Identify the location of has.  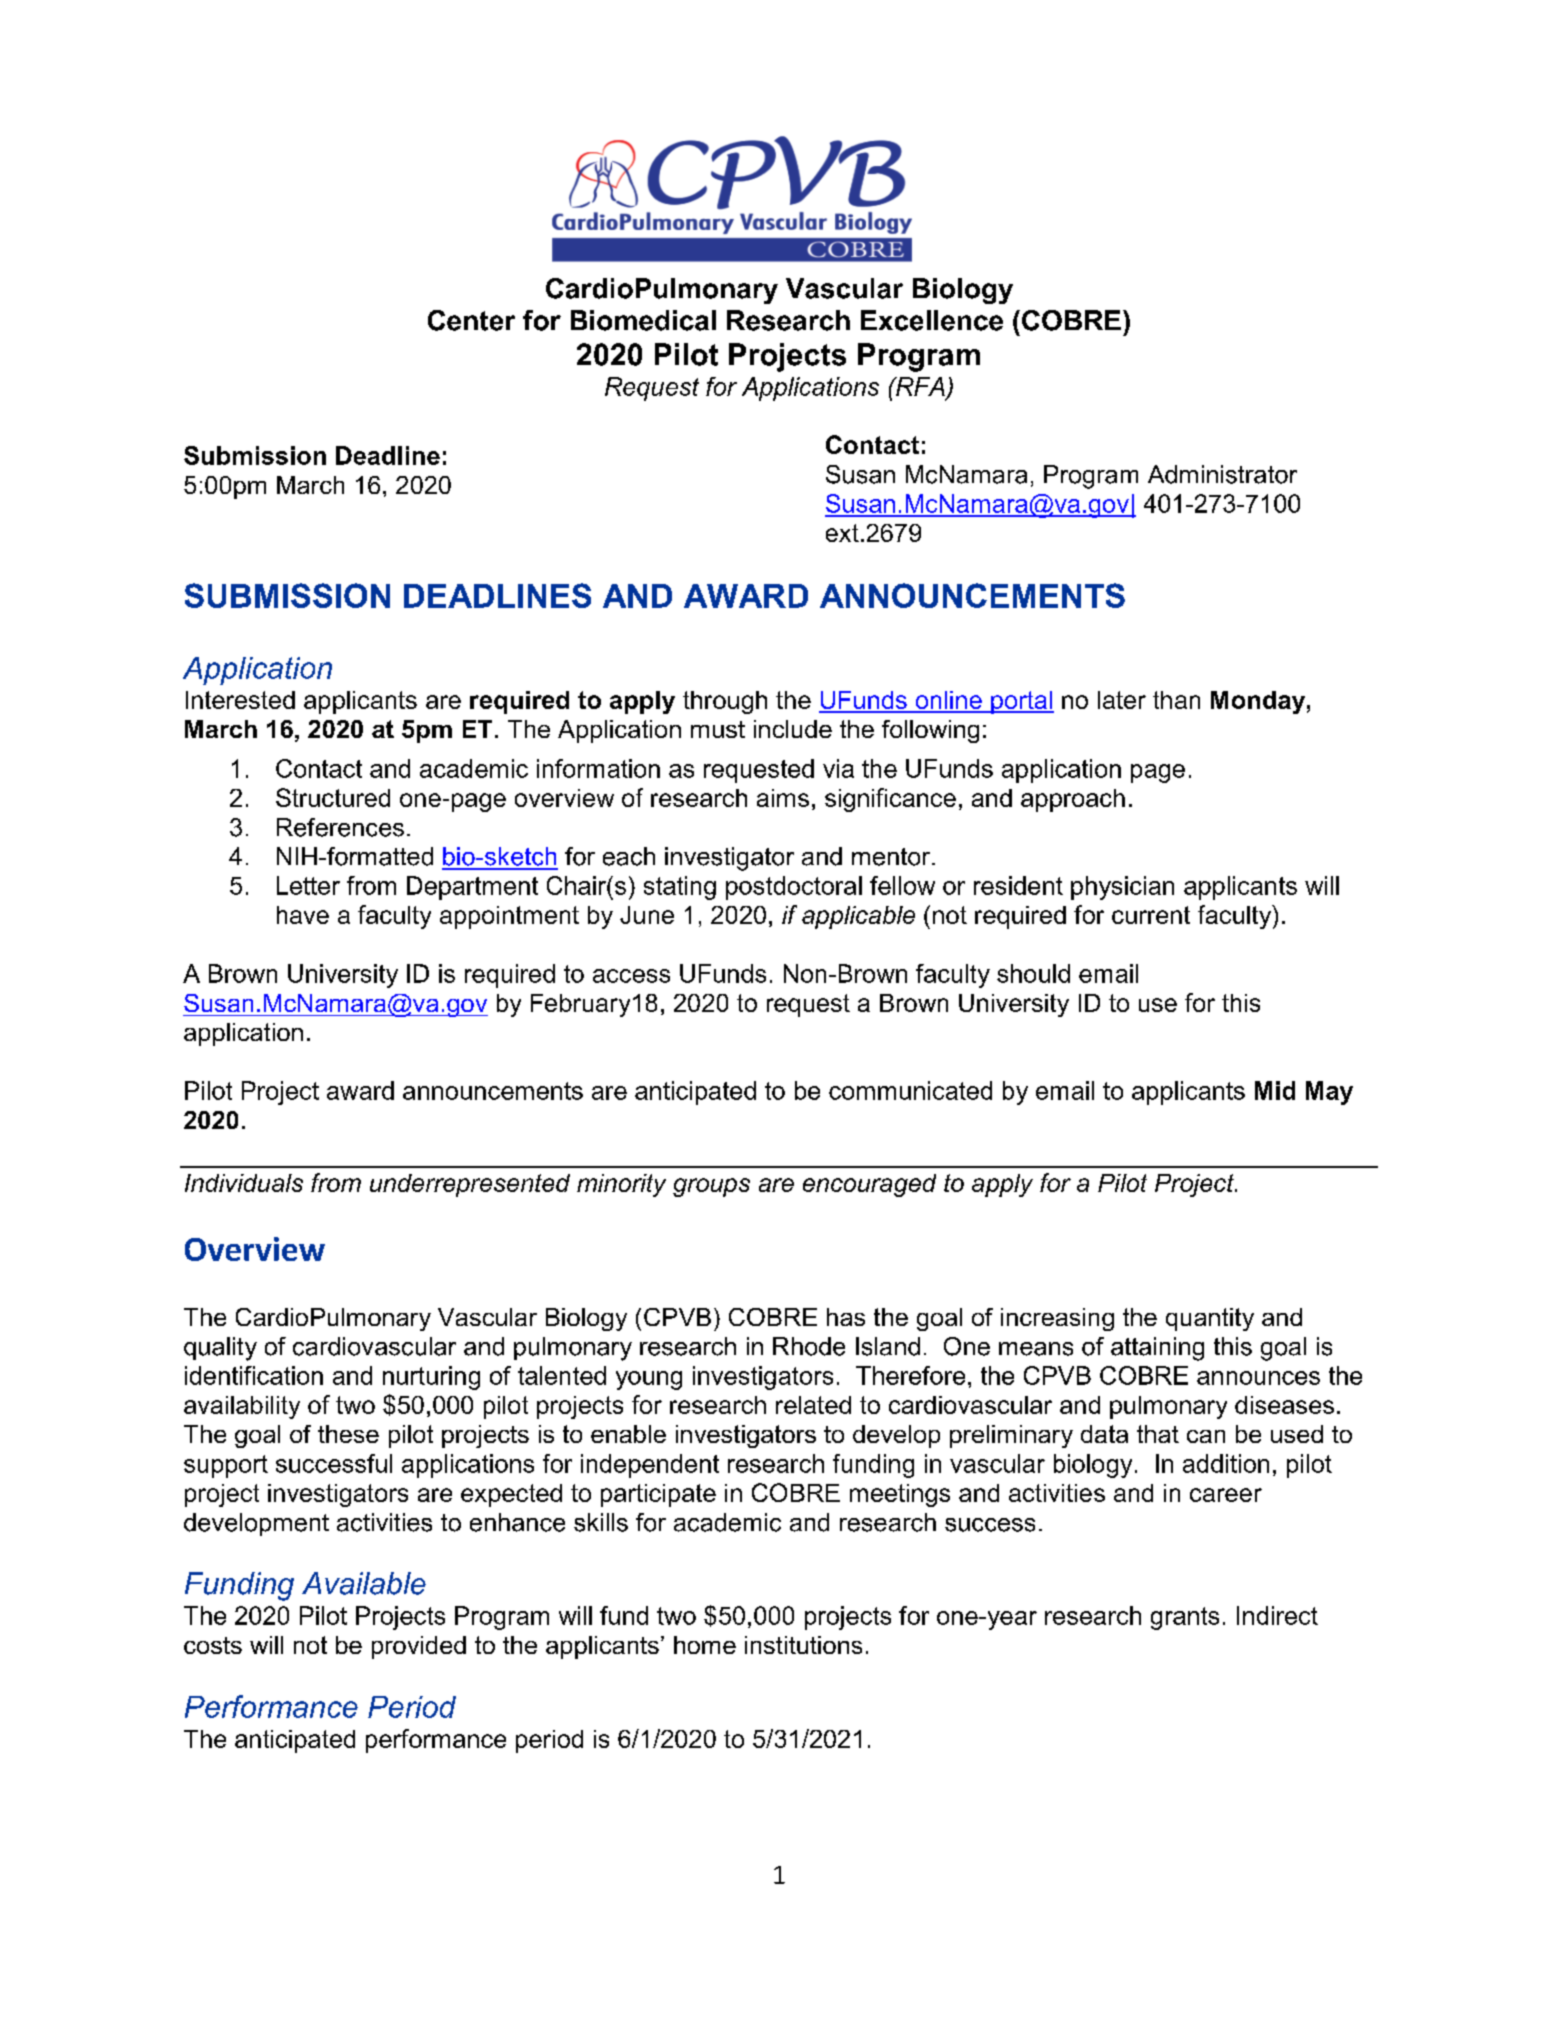
(846, 1317).
